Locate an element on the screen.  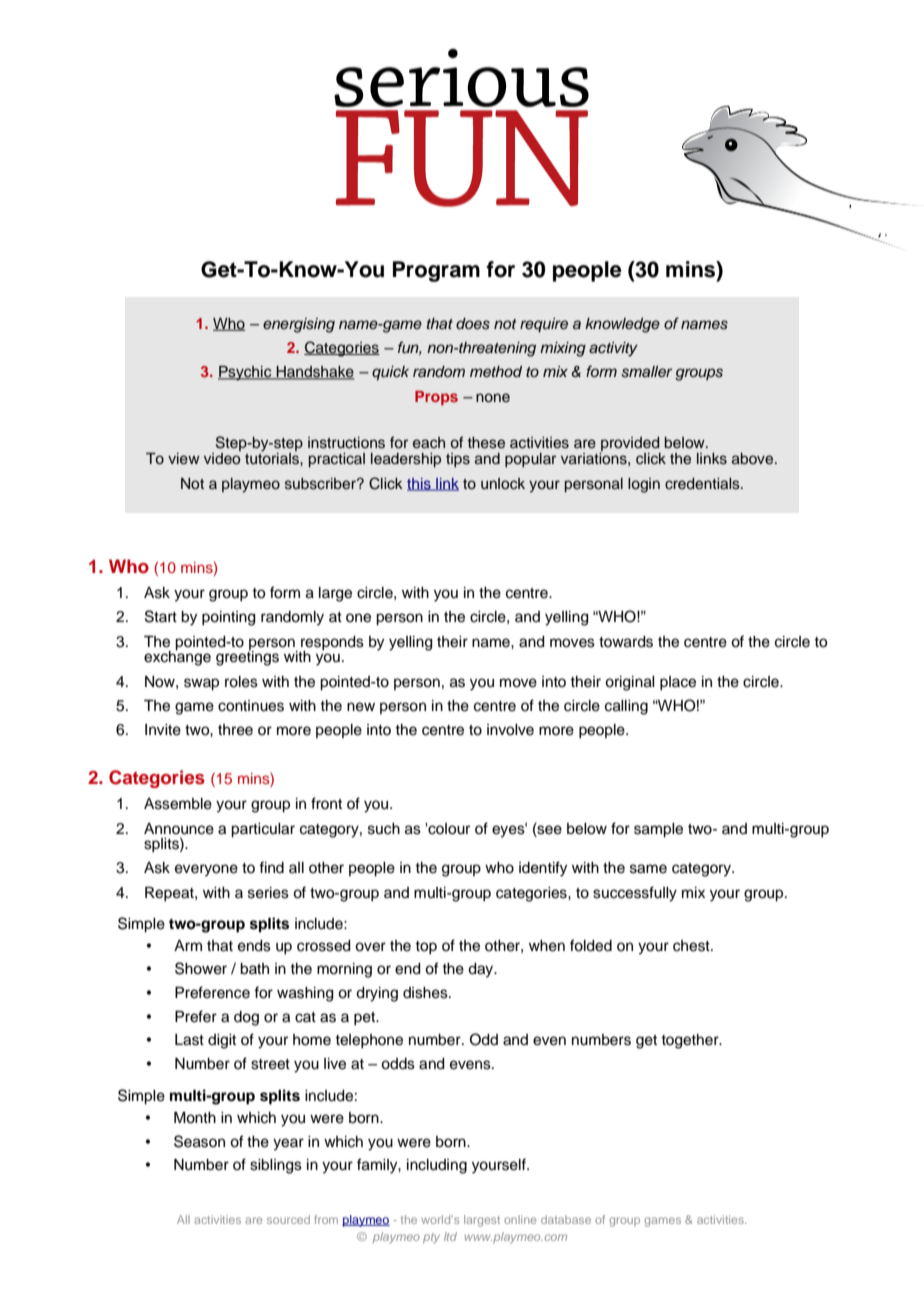
series is located at coordinates (268, 893).
